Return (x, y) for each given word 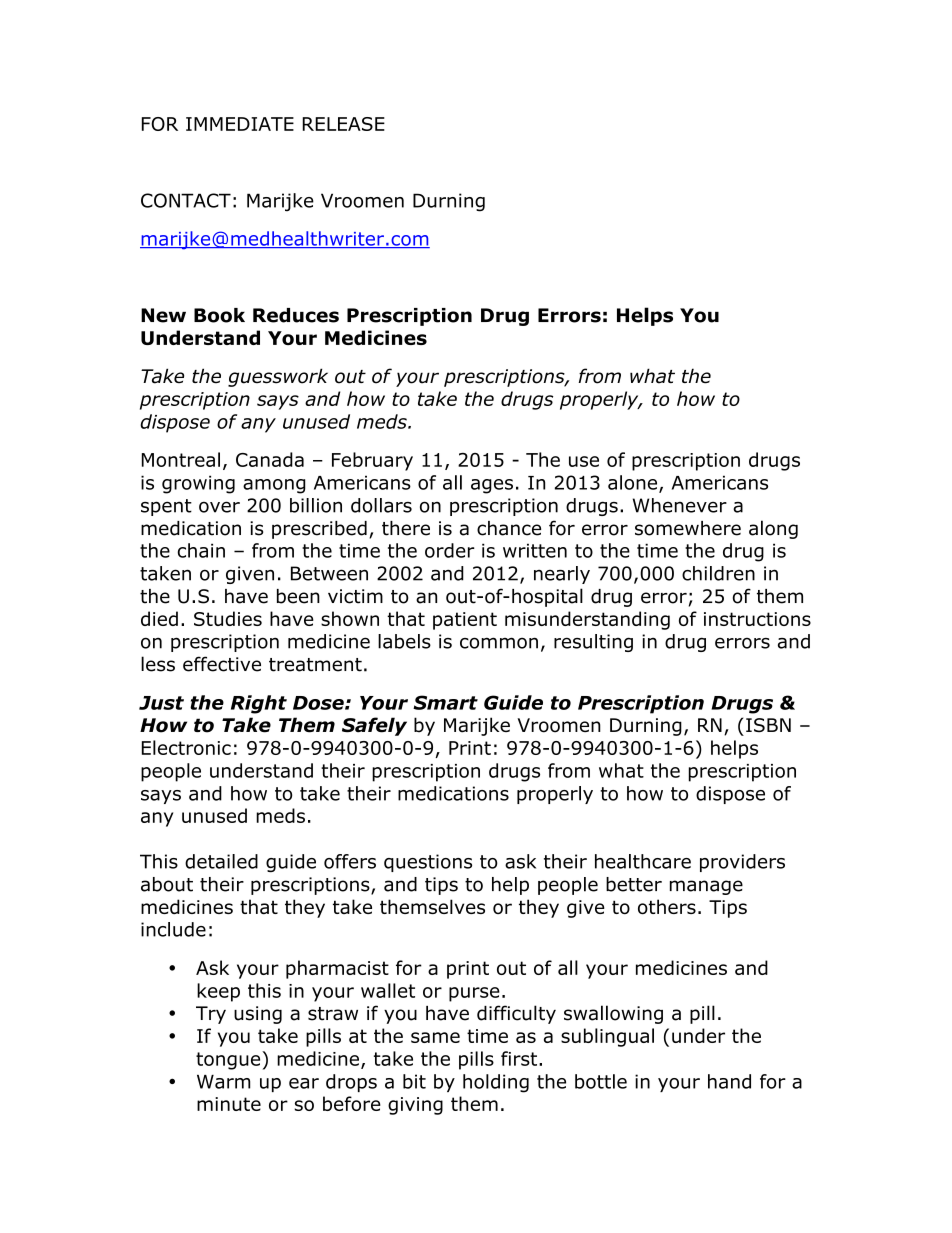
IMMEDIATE (240, 124)
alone (634, 483)
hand (729, 1081)
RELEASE (343, 124)
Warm (223, 1082)
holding (496, 1083)
